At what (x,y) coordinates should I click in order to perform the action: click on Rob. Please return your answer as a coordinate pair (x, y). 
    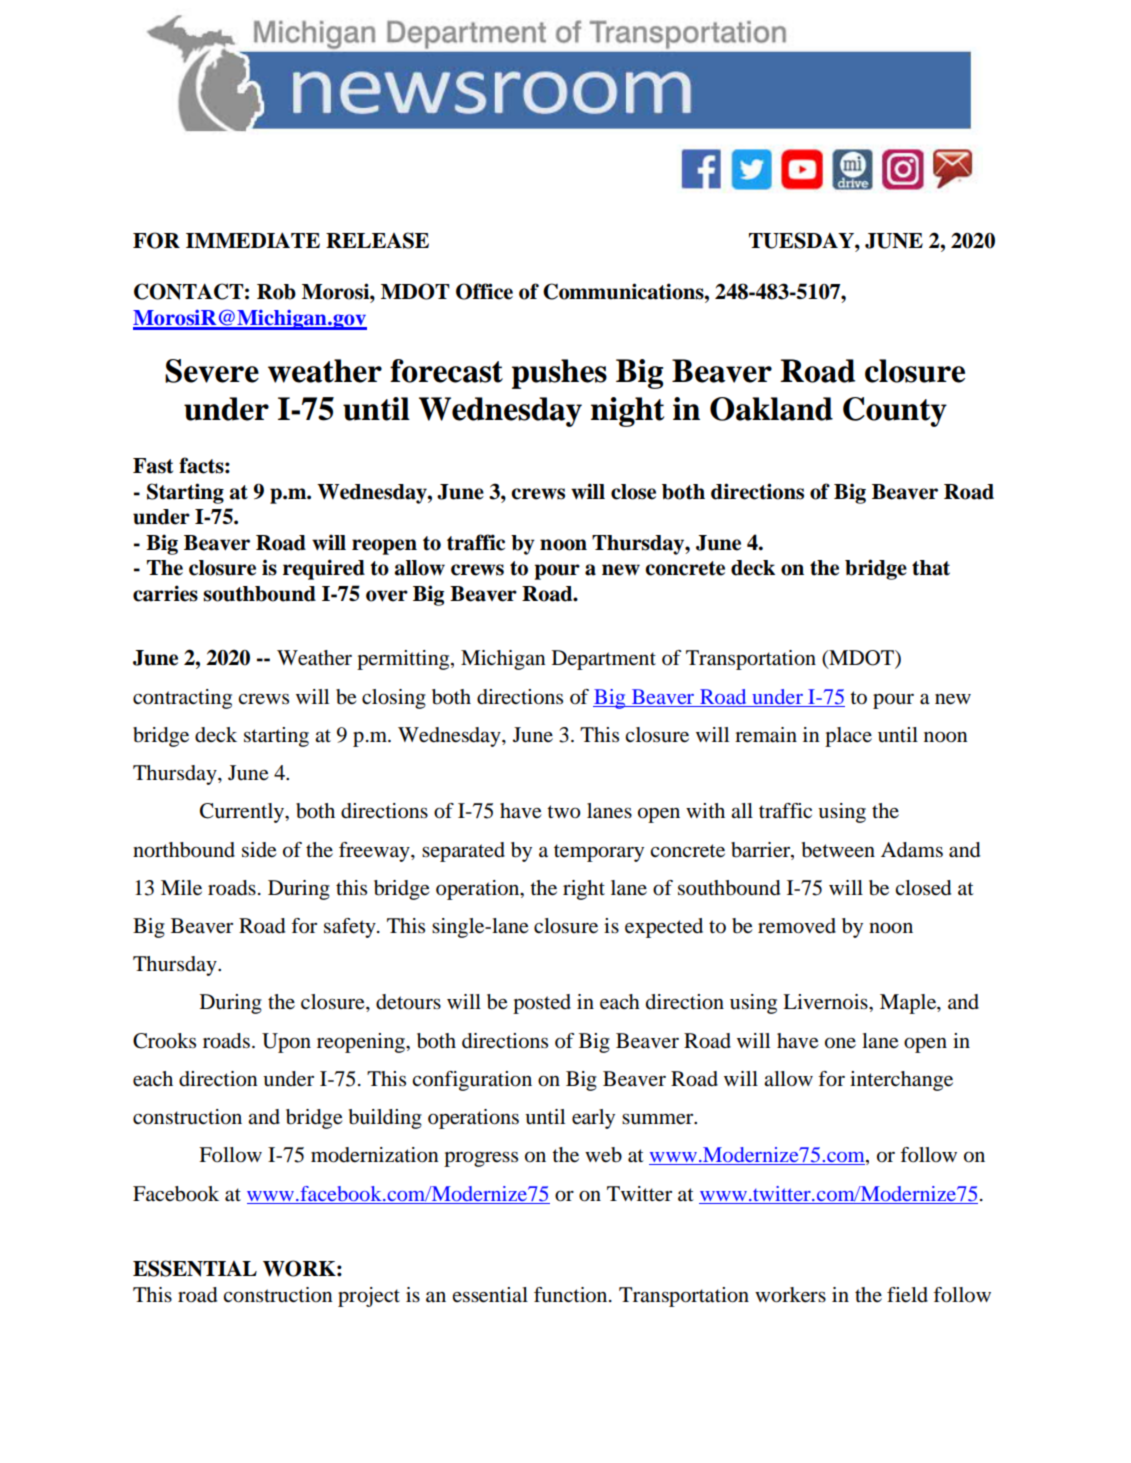
    Looking at the image, I should click on (276, 292).
